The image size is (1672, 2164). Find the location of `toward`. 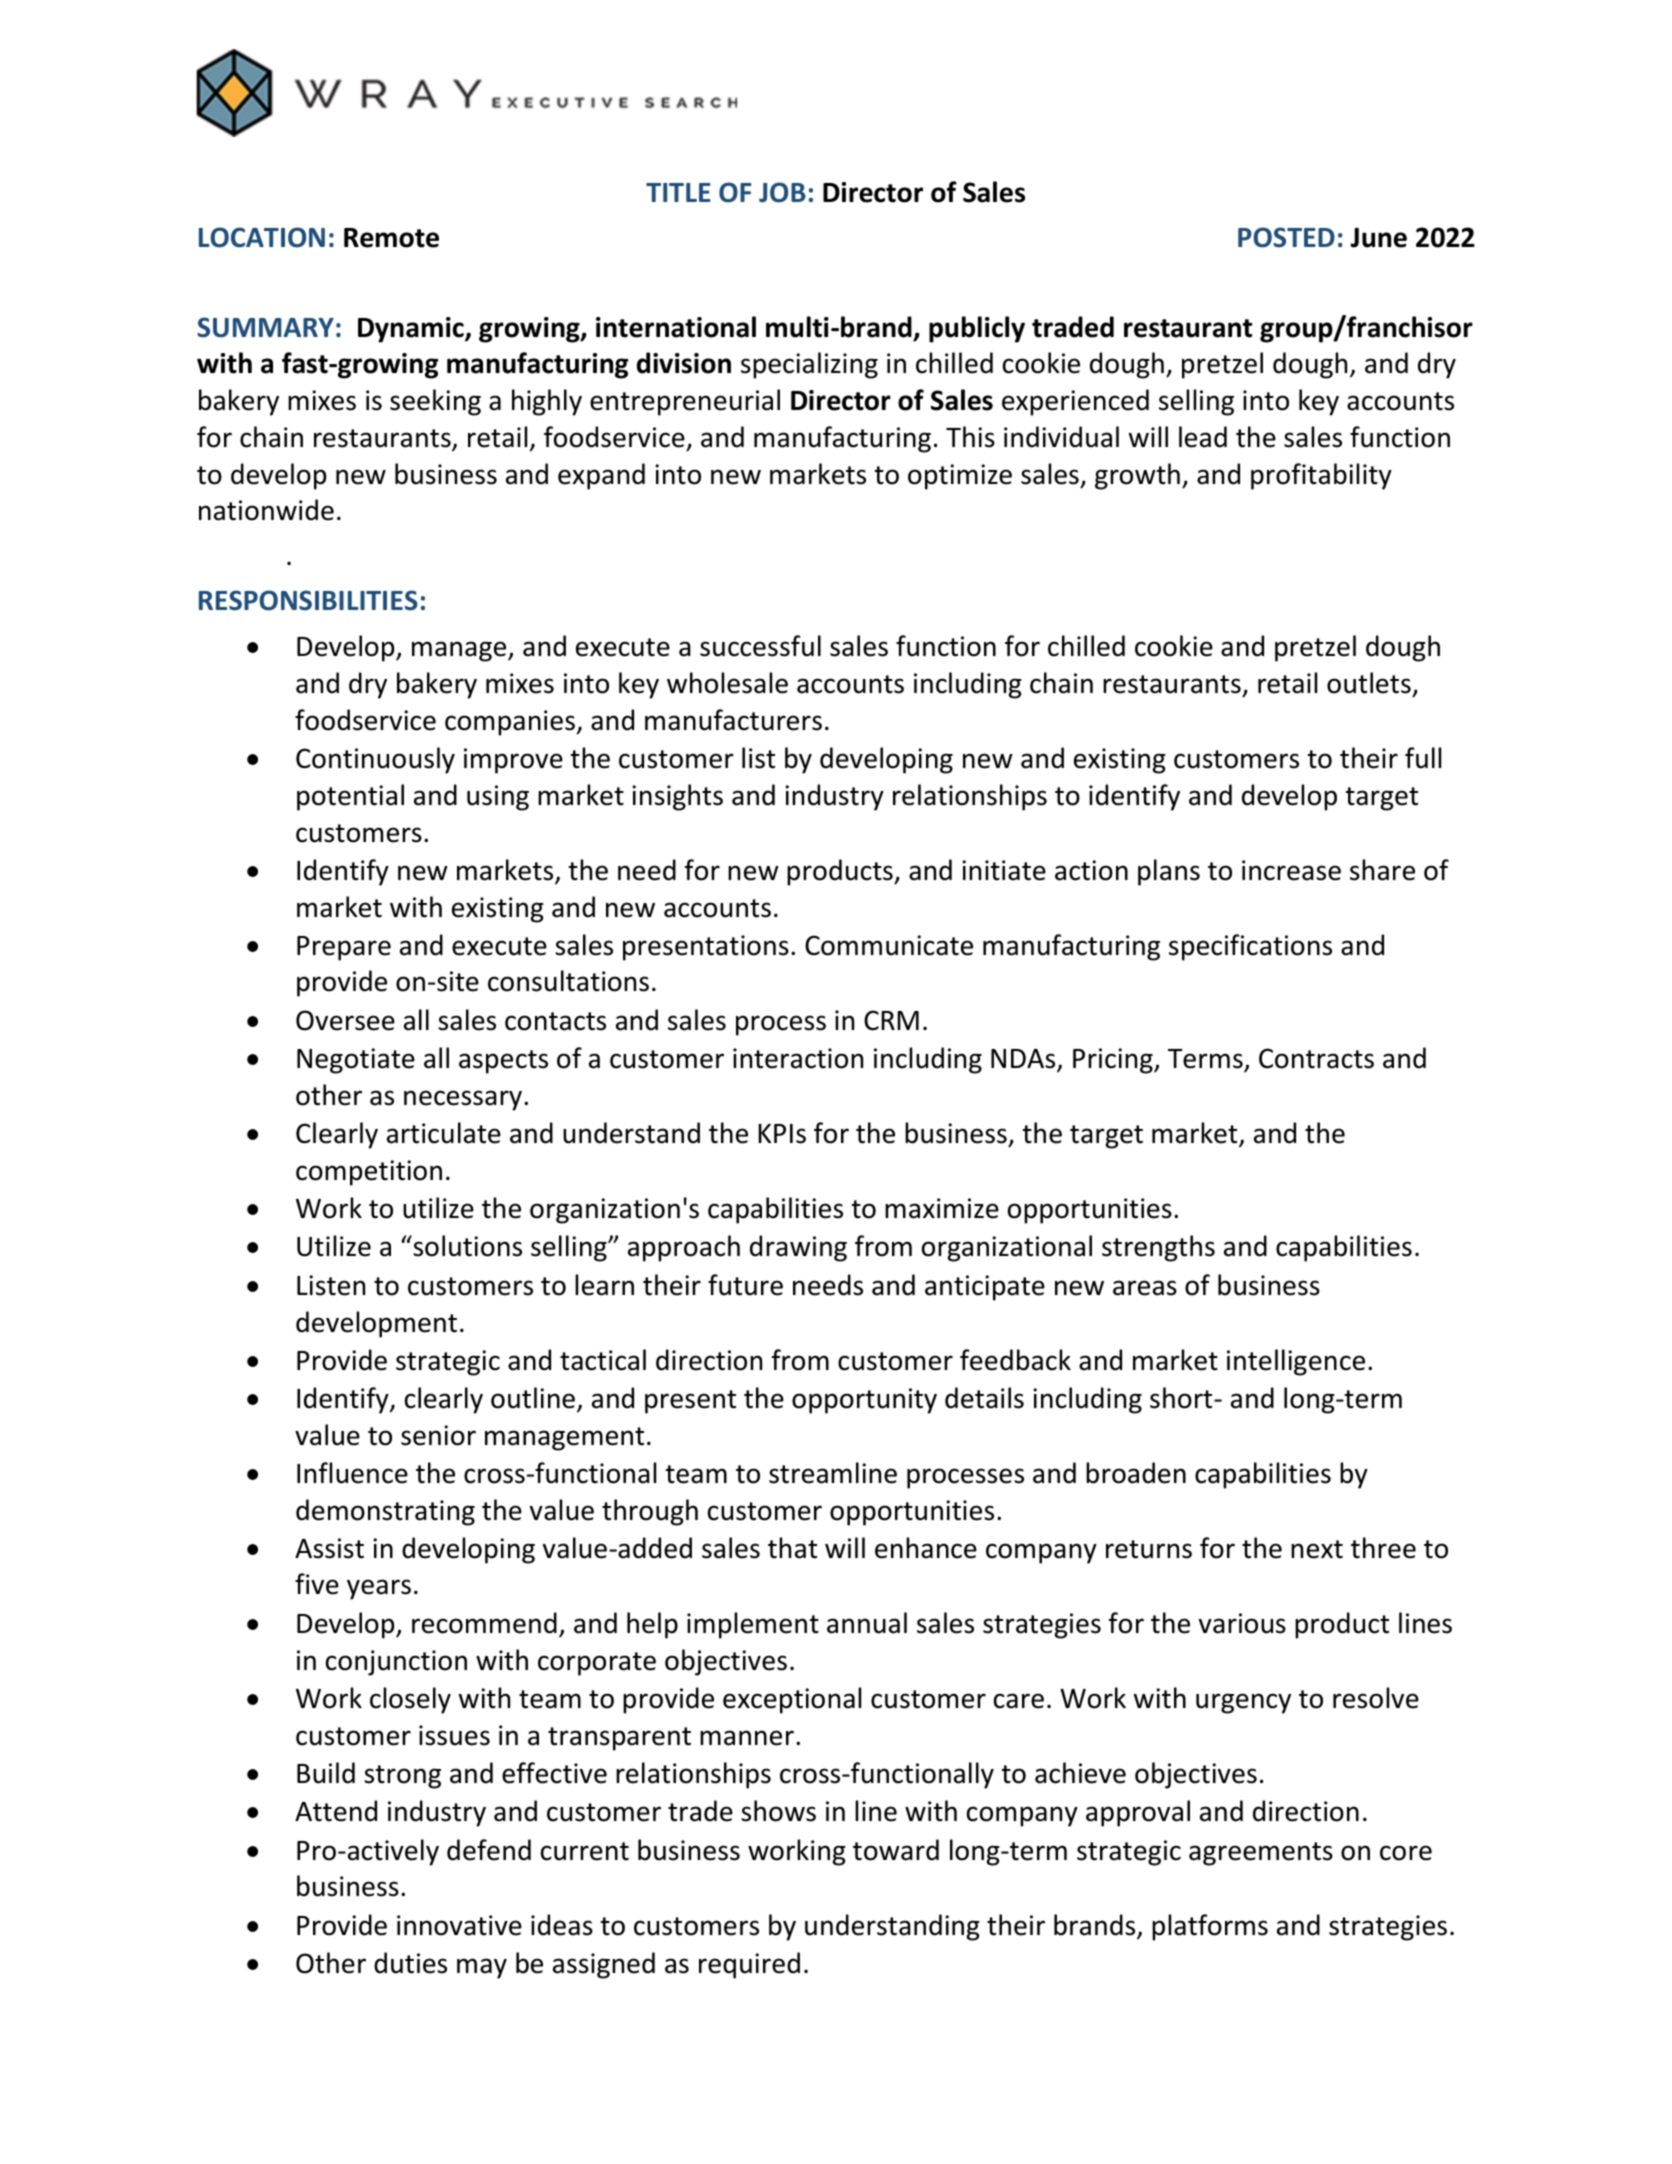

toward is located at coordinates (896, 1850).
